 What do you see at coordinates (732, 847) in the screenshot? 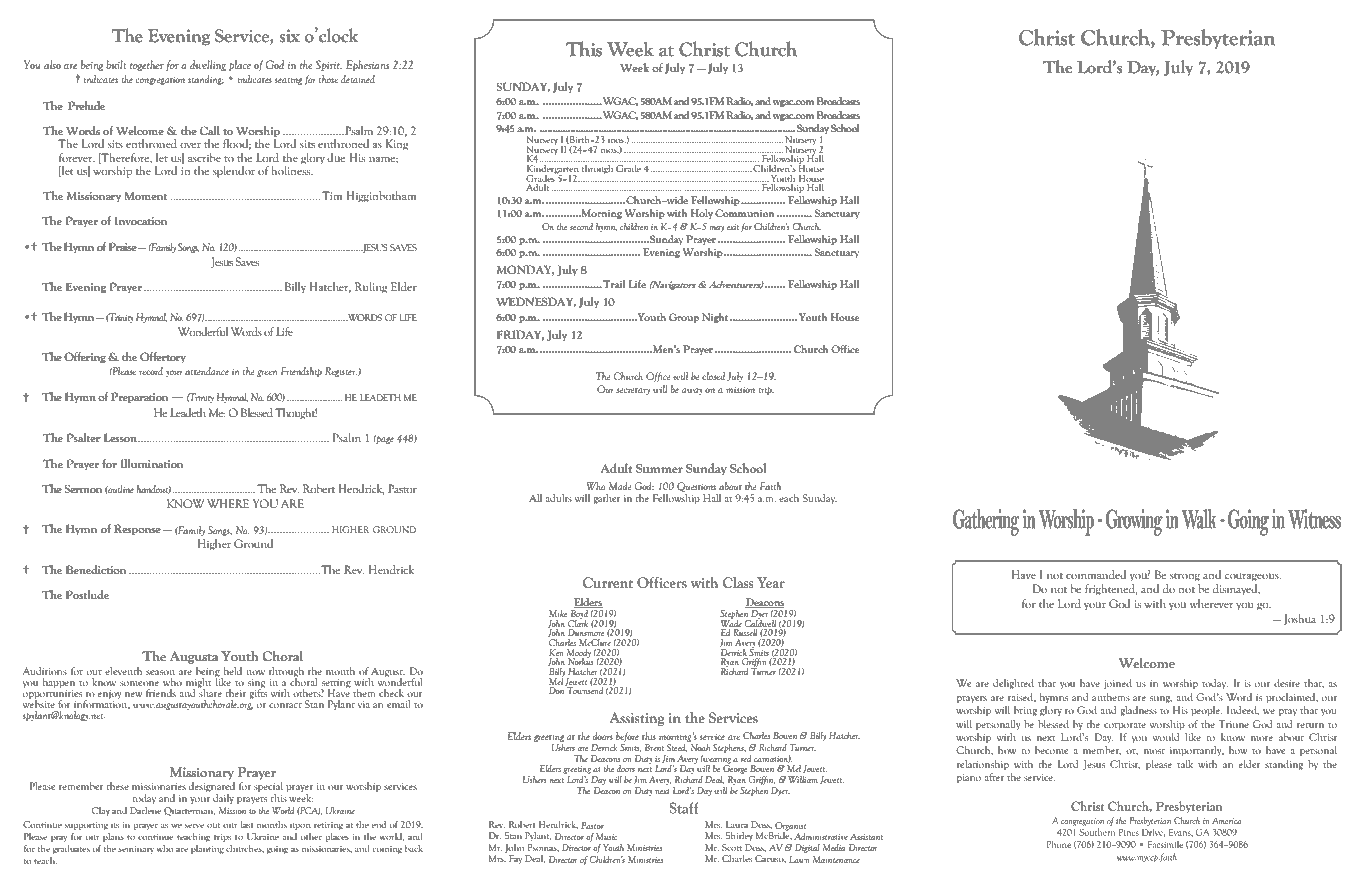
I see `Scott` at bounding box center [732, 847].
